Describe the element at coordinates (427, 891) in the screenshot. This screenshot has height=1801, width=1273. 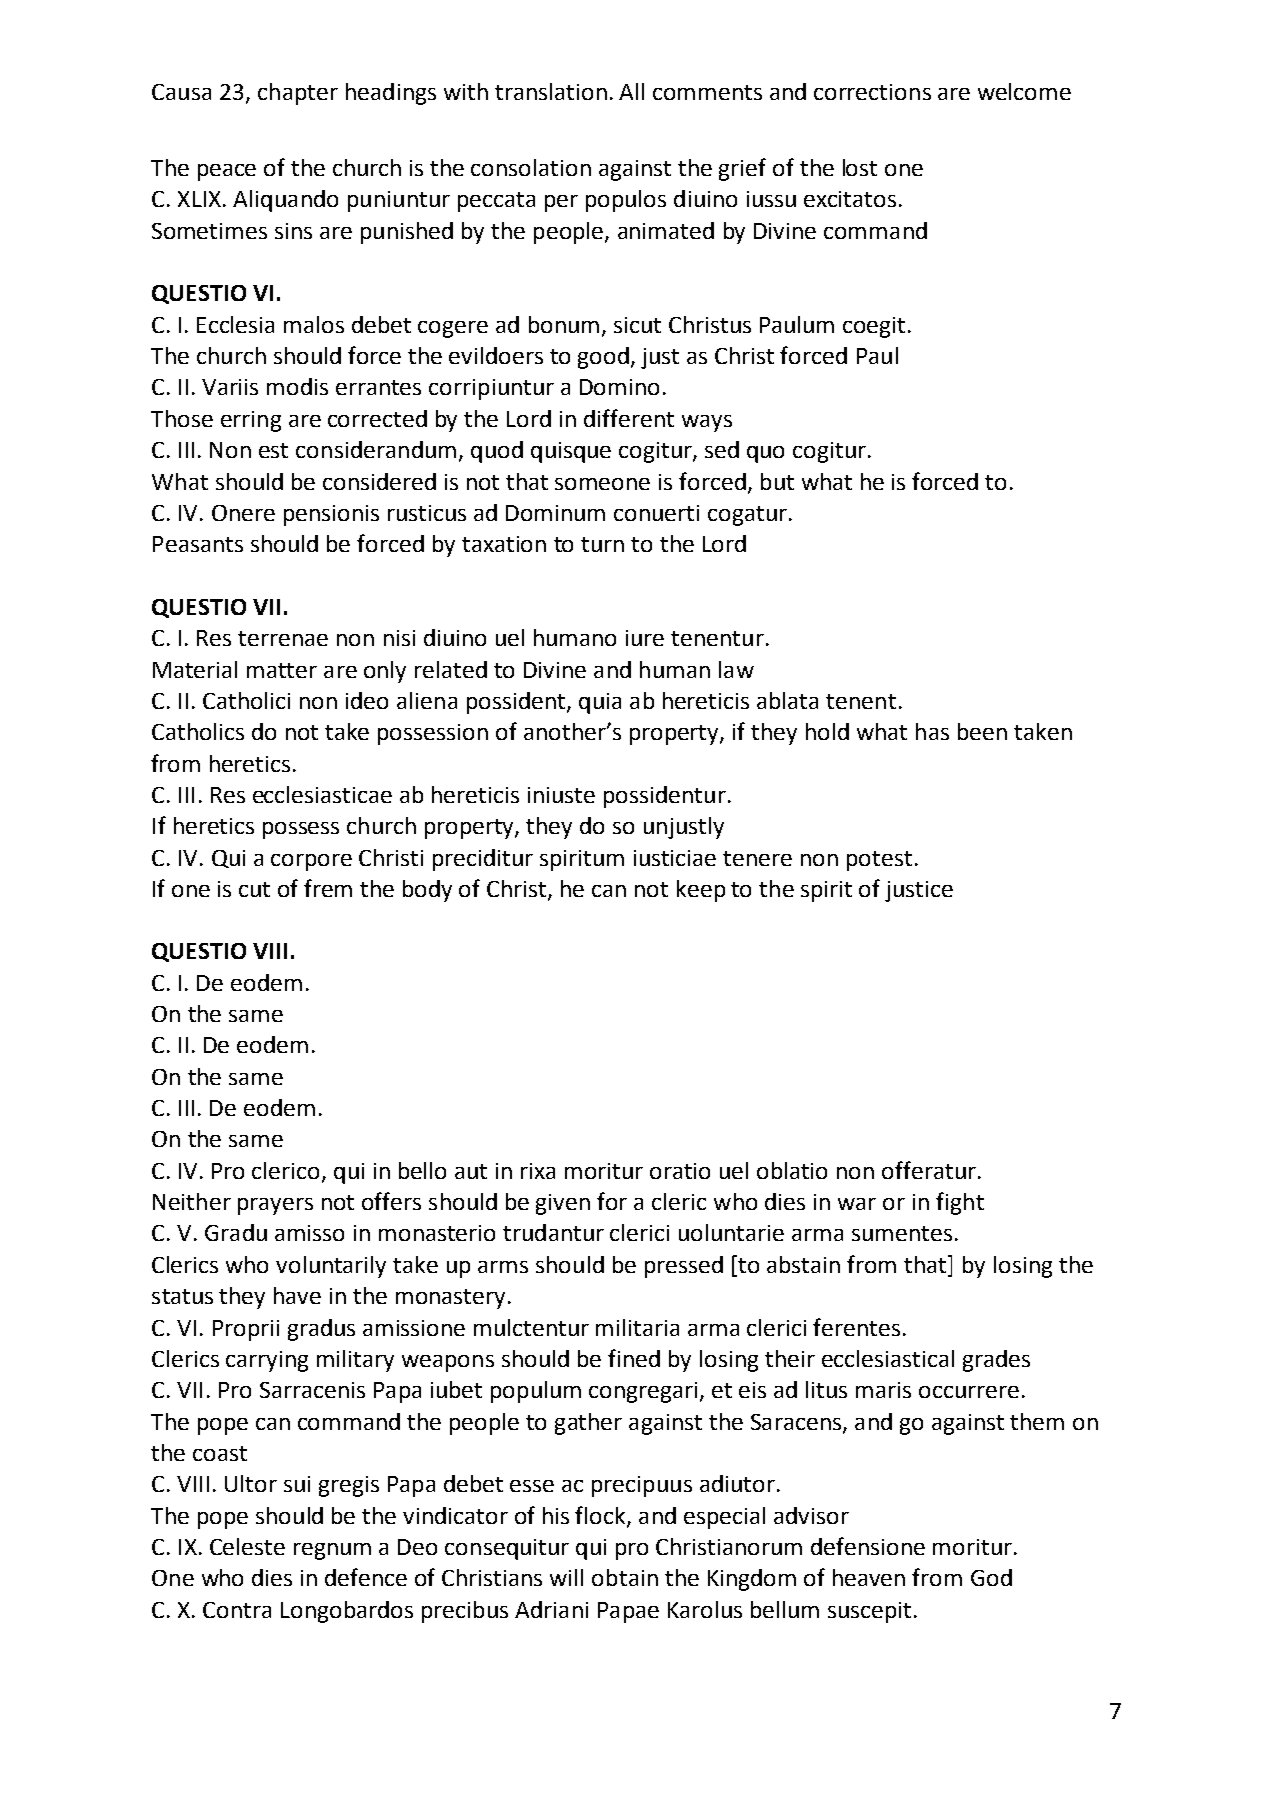
I see `body` at that location.
